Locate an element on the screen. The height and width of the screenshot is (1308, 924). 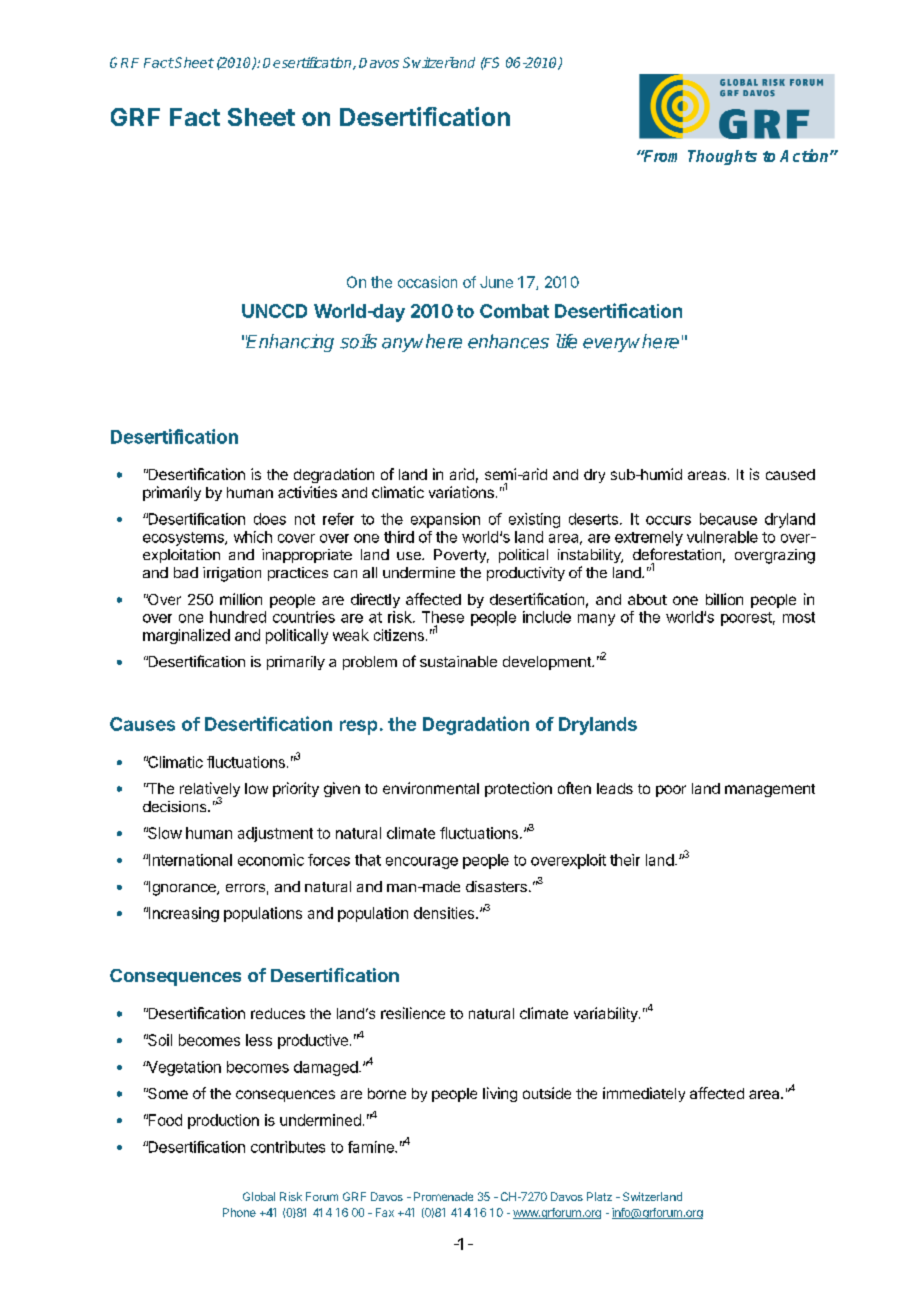
Thoughts is located at coordinates (722, 157).
